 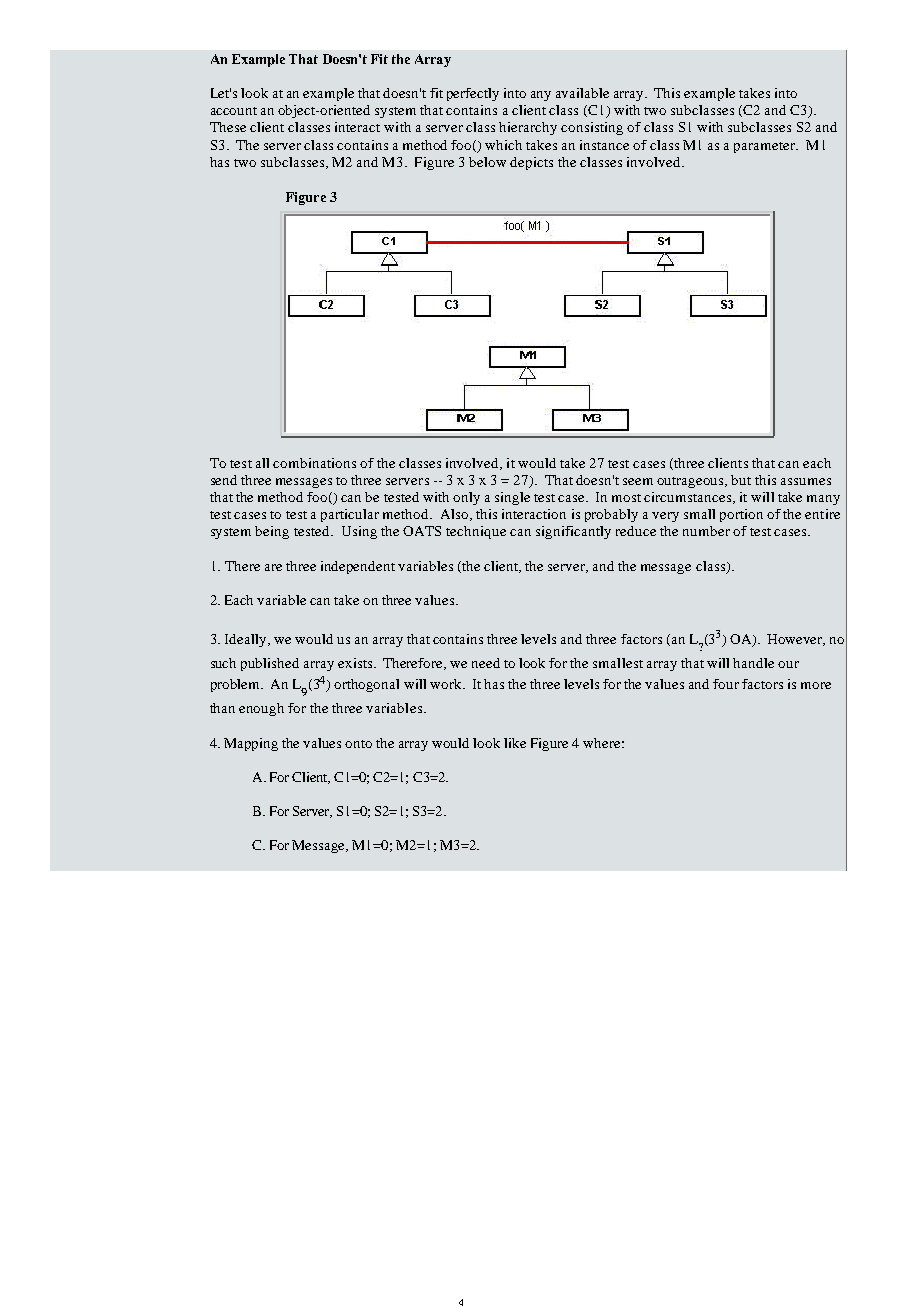 I want to click on but, so click(x=741, y=480).
